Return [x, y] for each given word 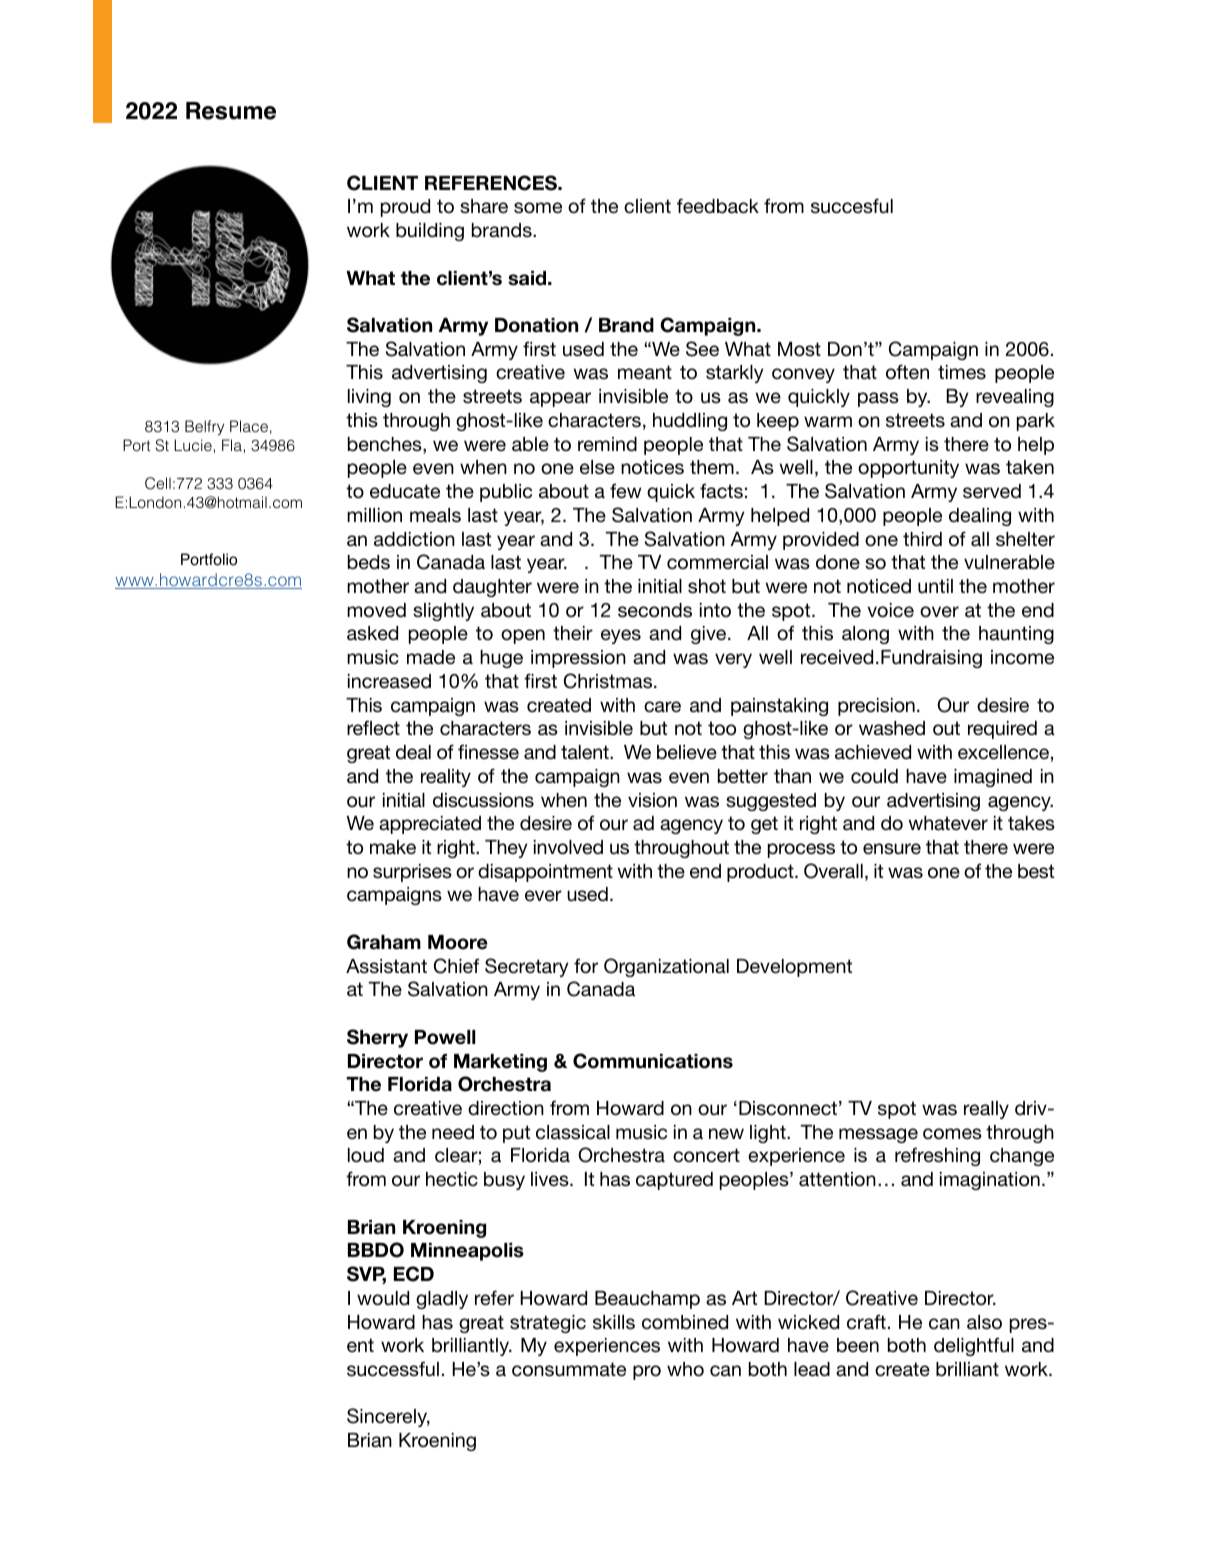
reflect [373, 728]
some [538, 208]
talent [586, 752]
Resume [231, 111]
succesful [852, 206]
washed [892, 728]
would [383, 1298]
